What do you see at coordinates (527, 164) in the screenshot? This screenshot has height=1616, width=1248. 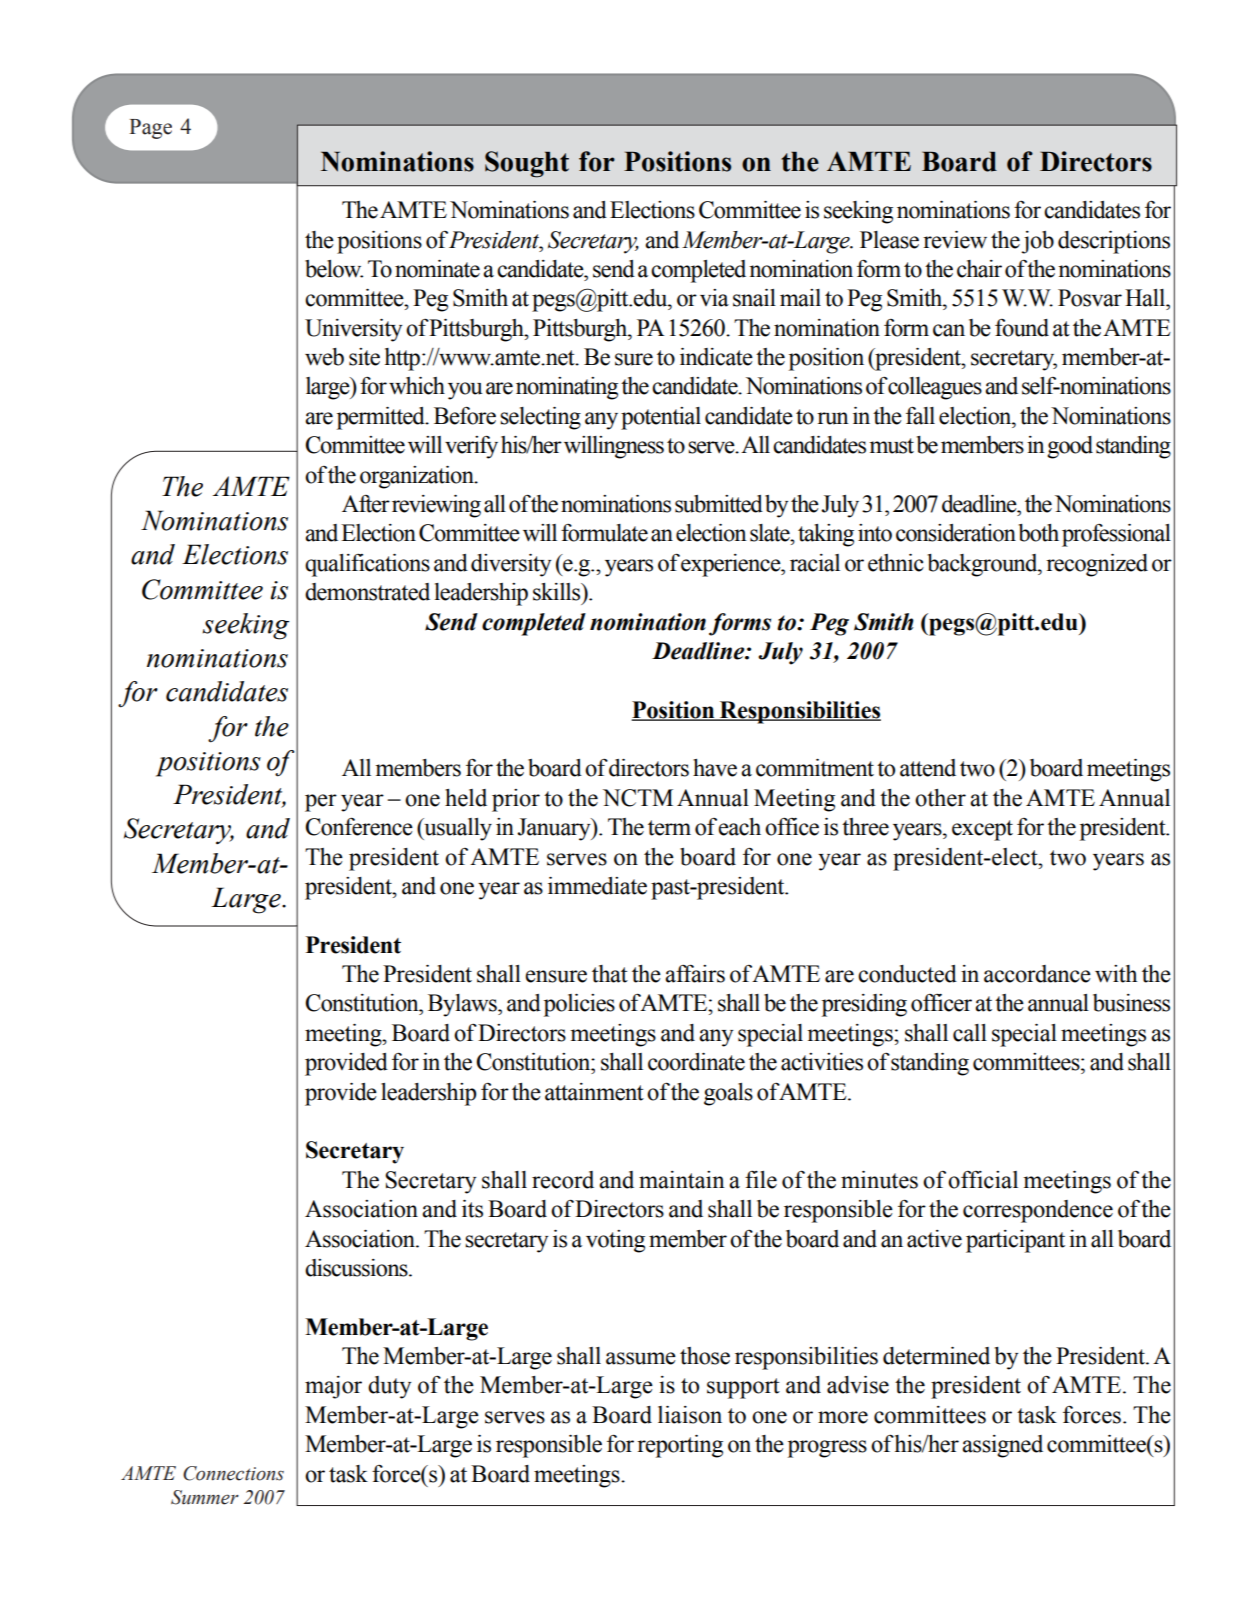 I see `Sought` at bounding box center [527, 164].
